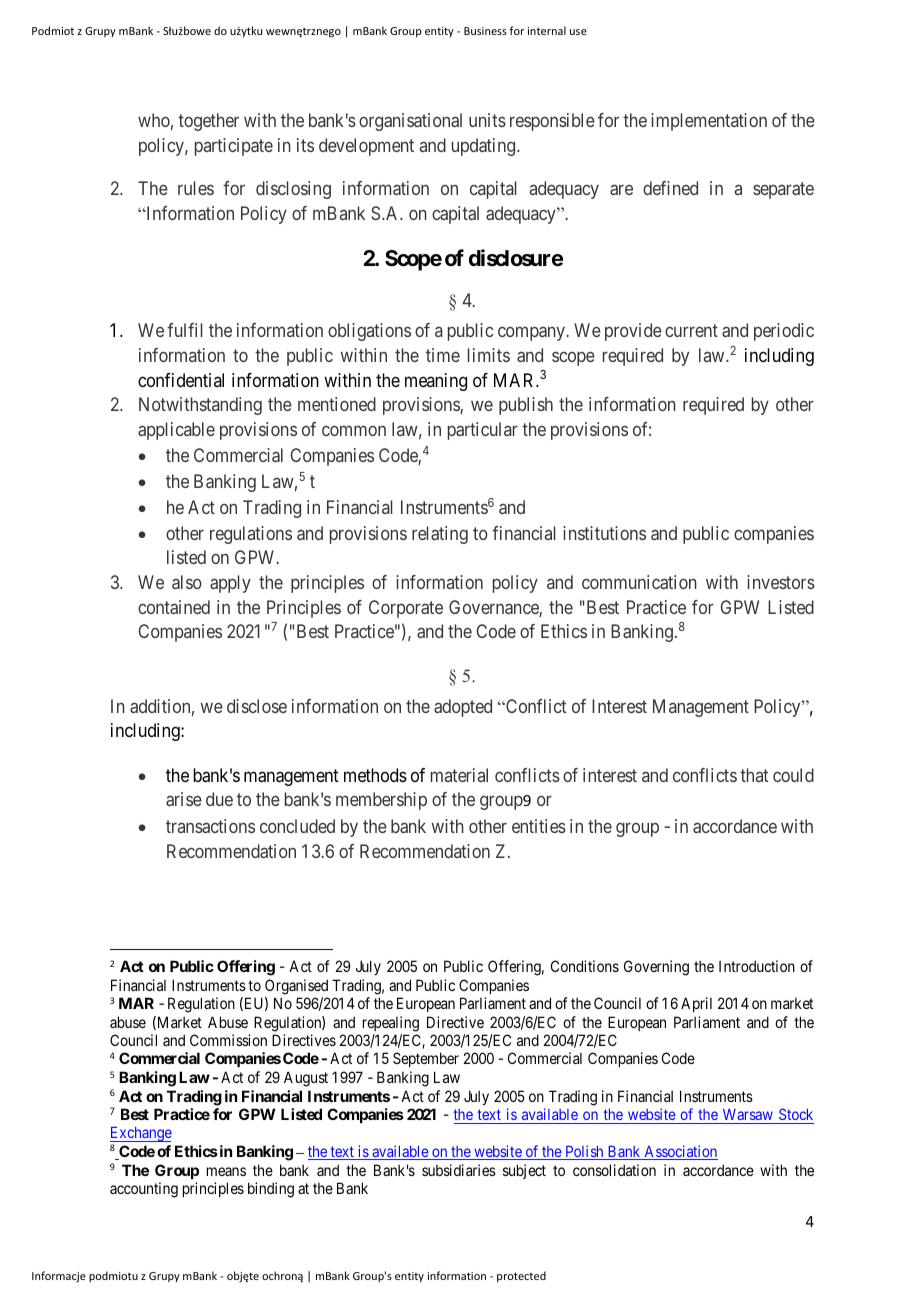 Image resolution: width=924 pixels, height=1308 pixels. I want to click on apply, so click(230, 584).
